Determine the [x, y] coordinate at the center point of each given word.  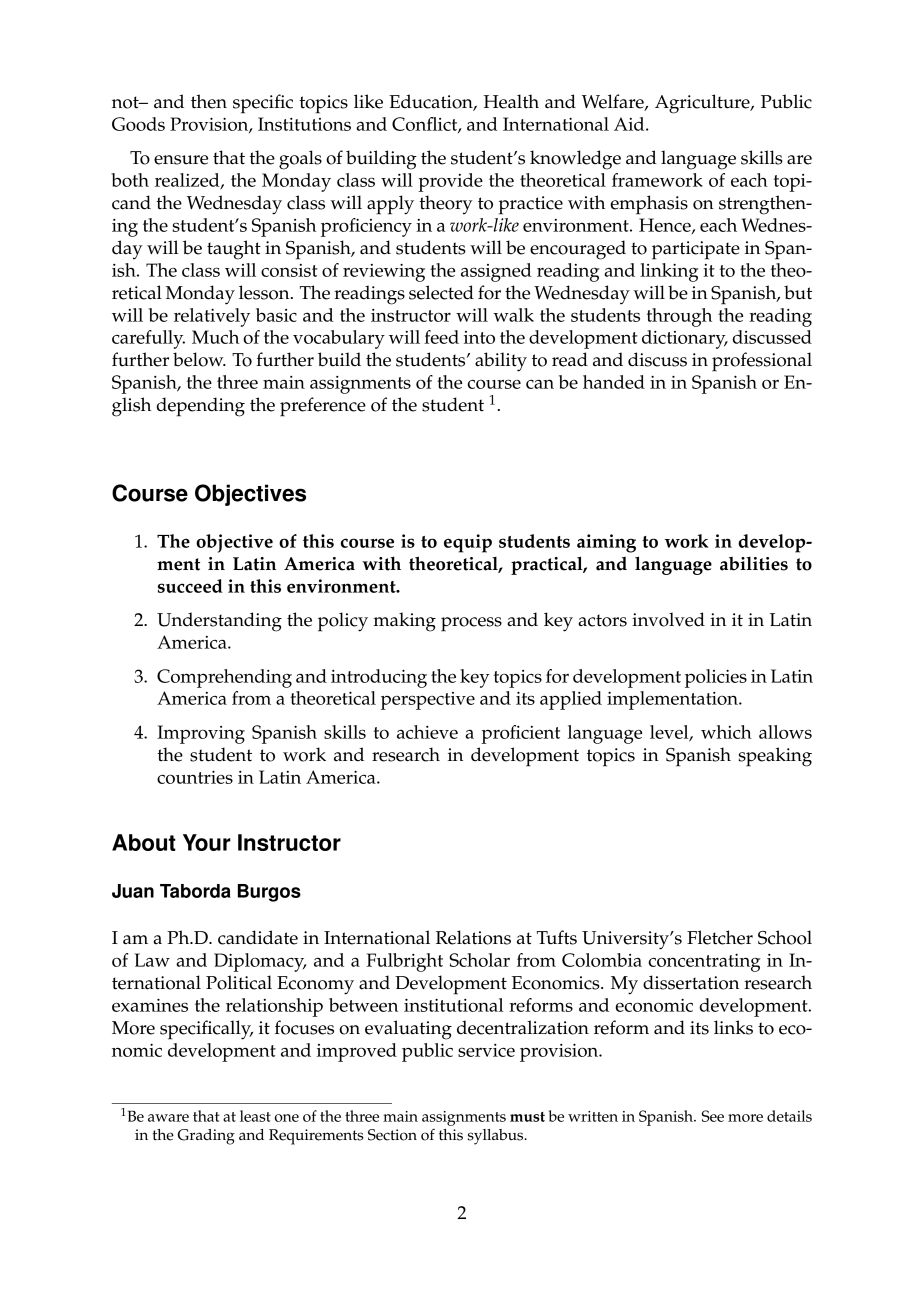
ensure [181, 160]
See [713, 1116]
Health [511, 101]
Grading [206, 1137]
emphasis [649, 205]
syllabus [497, 1137]
